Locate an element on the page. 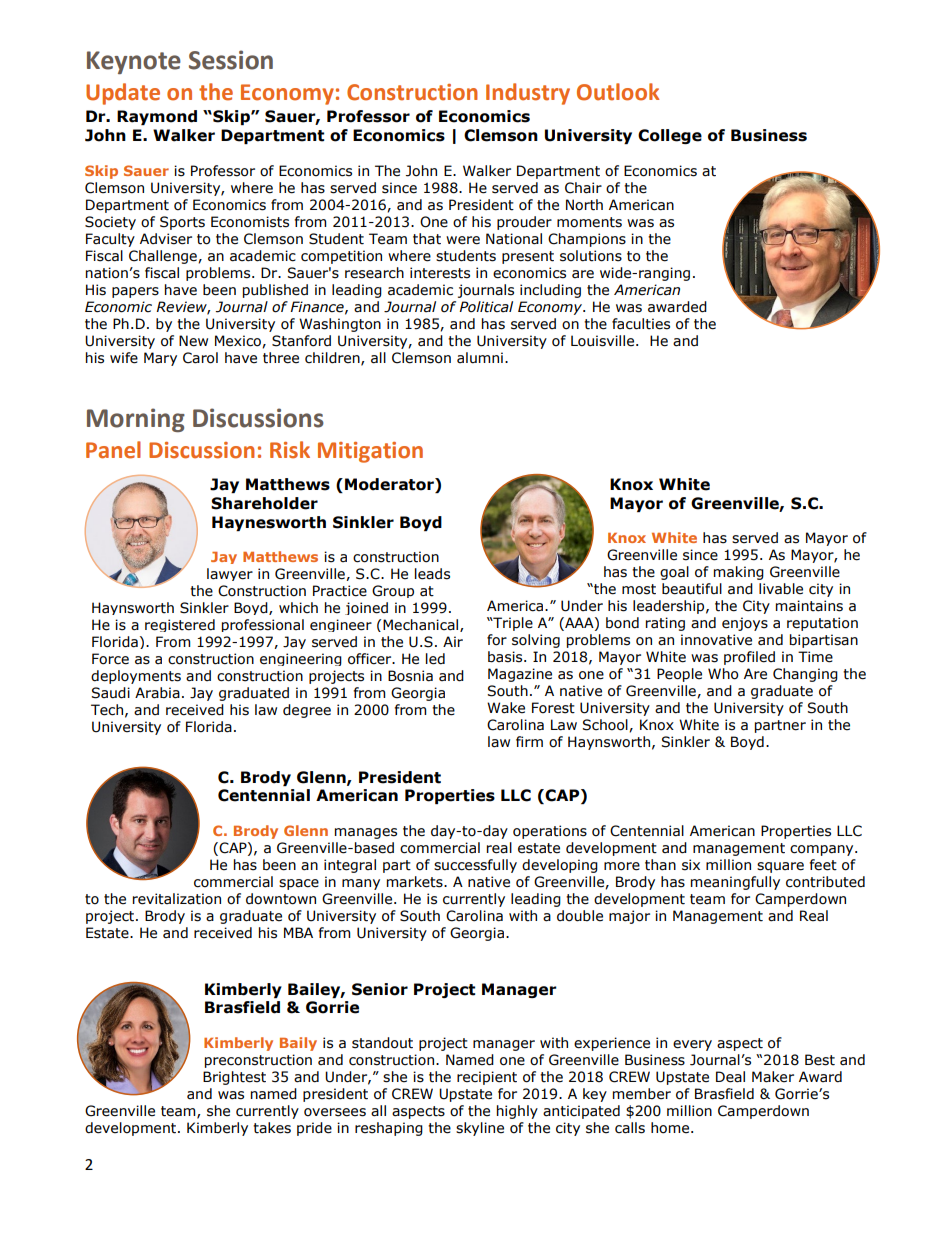 The height and width of the page is (1233, 952). Industry is located at coordinates (528, 94).
